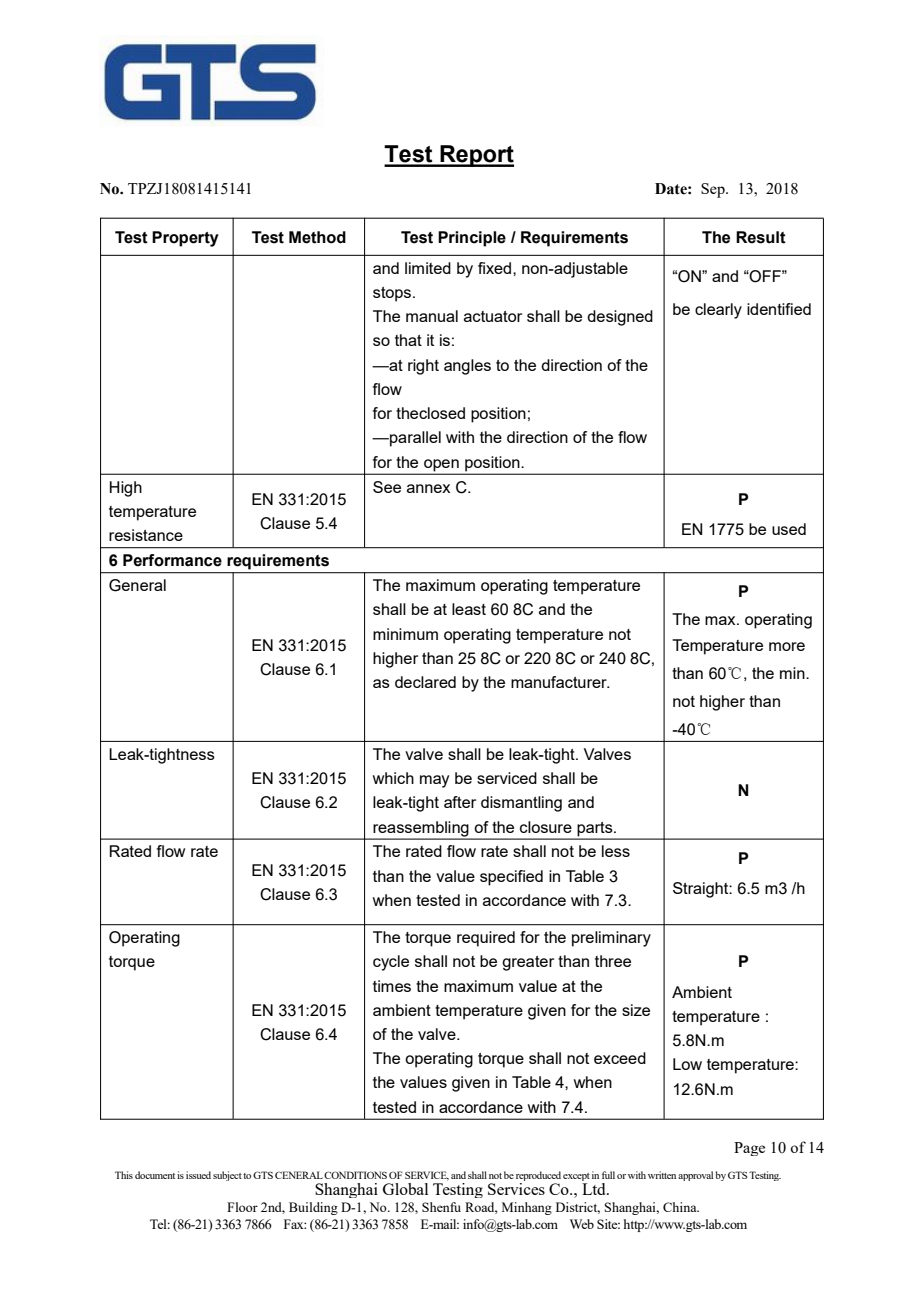 Image resolution: width=924 pixels, height=1308 pixels. I want to click on more, so click(787, 646).
